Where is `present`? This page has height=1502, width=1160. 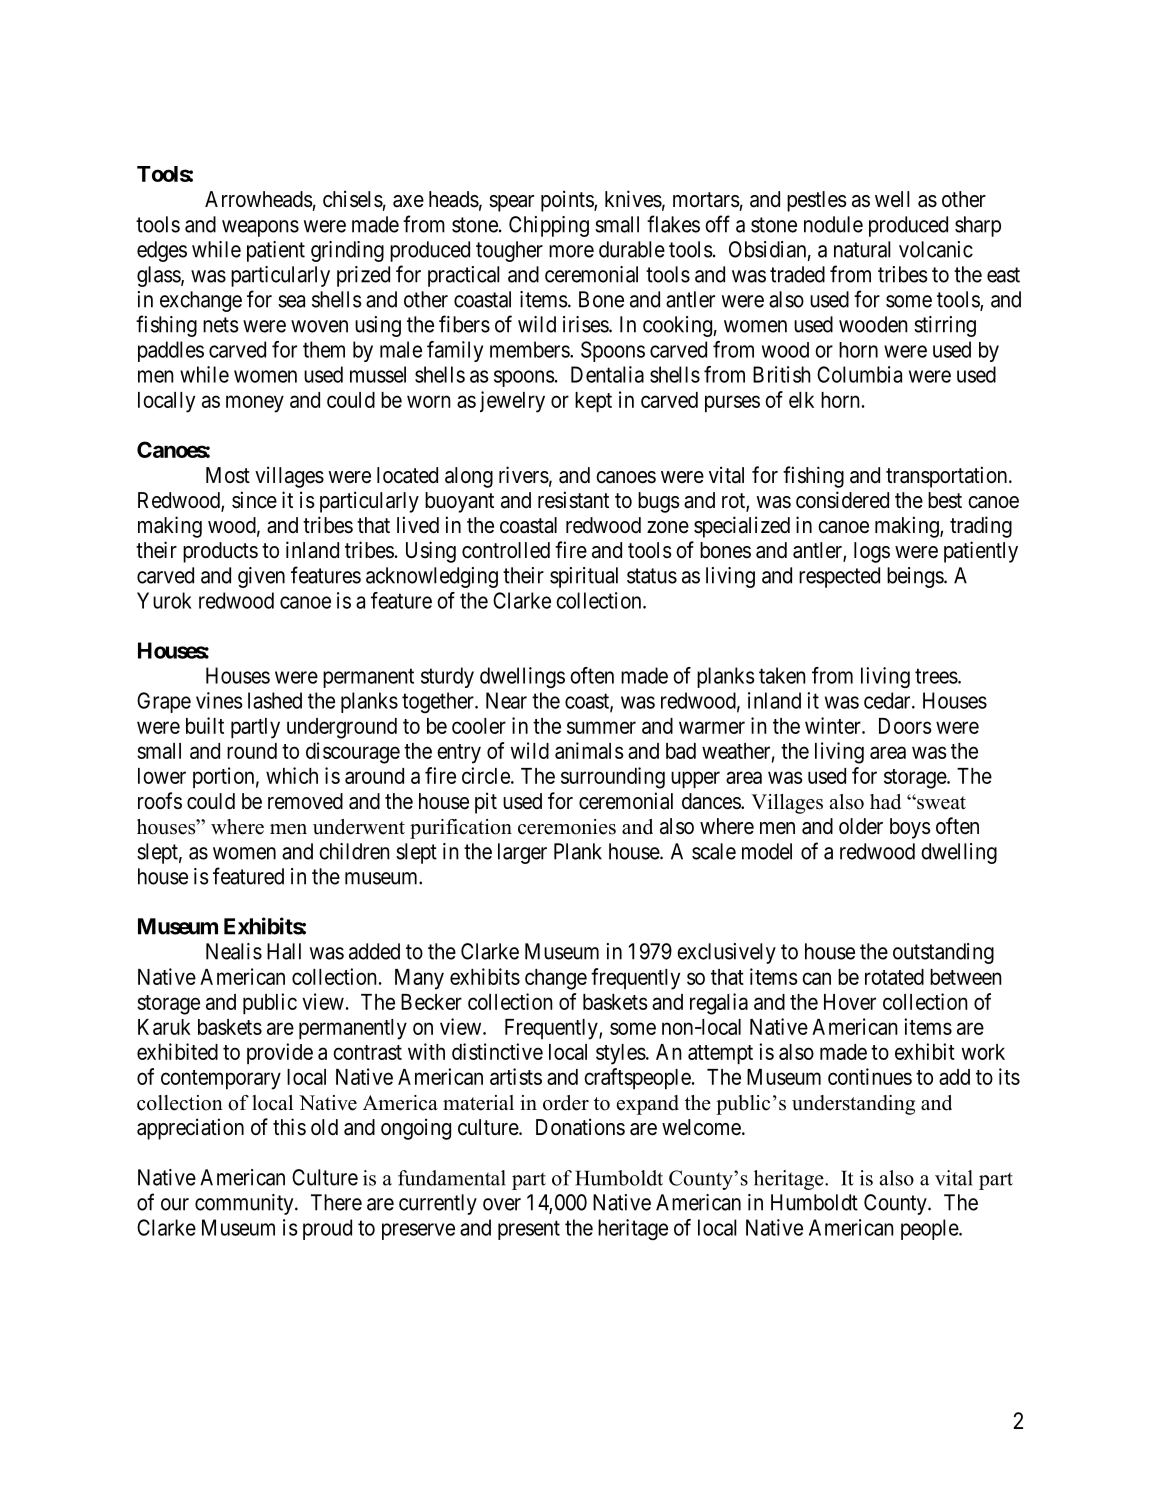 present is located at coordinates (529, 1230).
